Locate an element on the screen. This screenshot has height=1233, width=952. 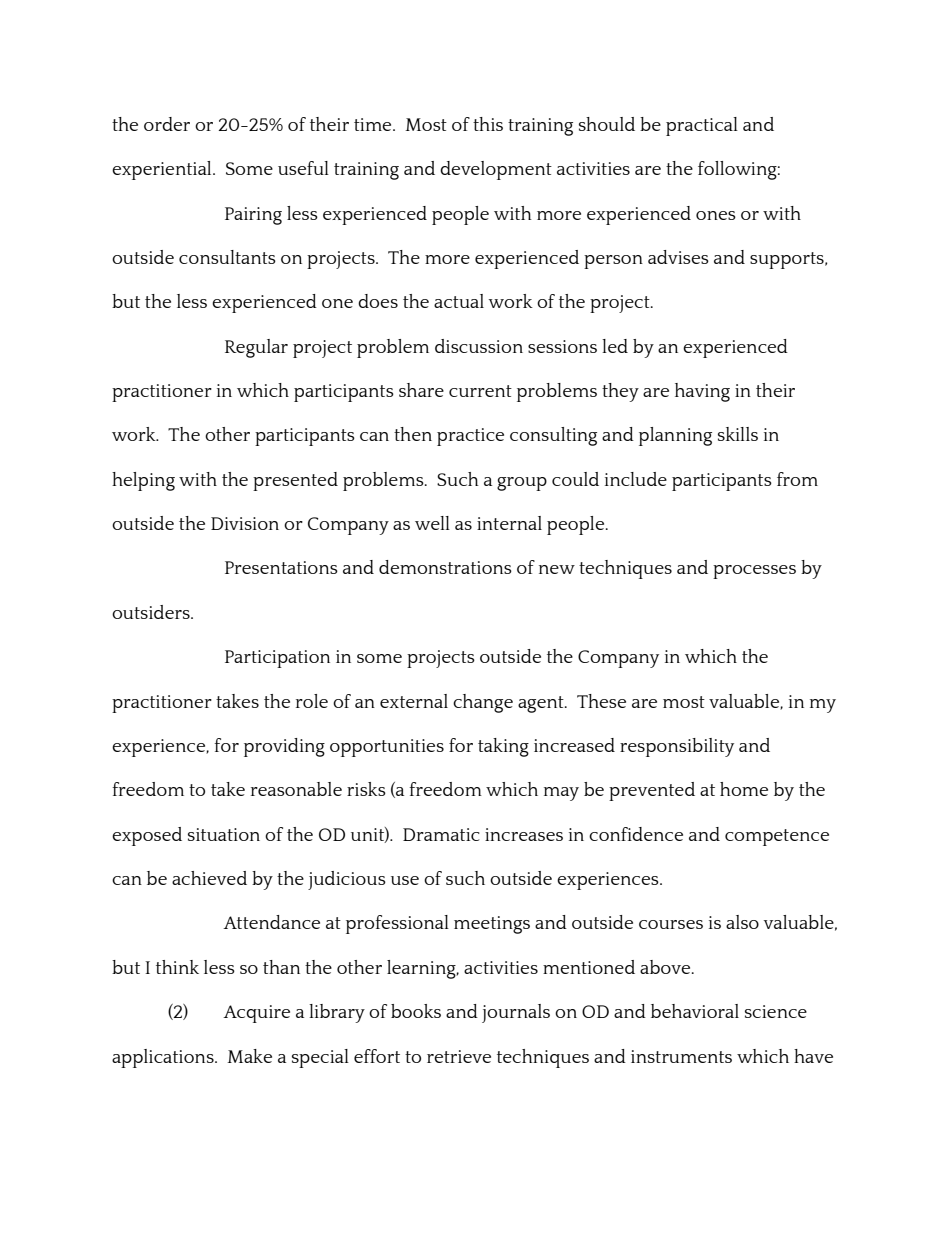
taking is located at coordinates (503, 747).
